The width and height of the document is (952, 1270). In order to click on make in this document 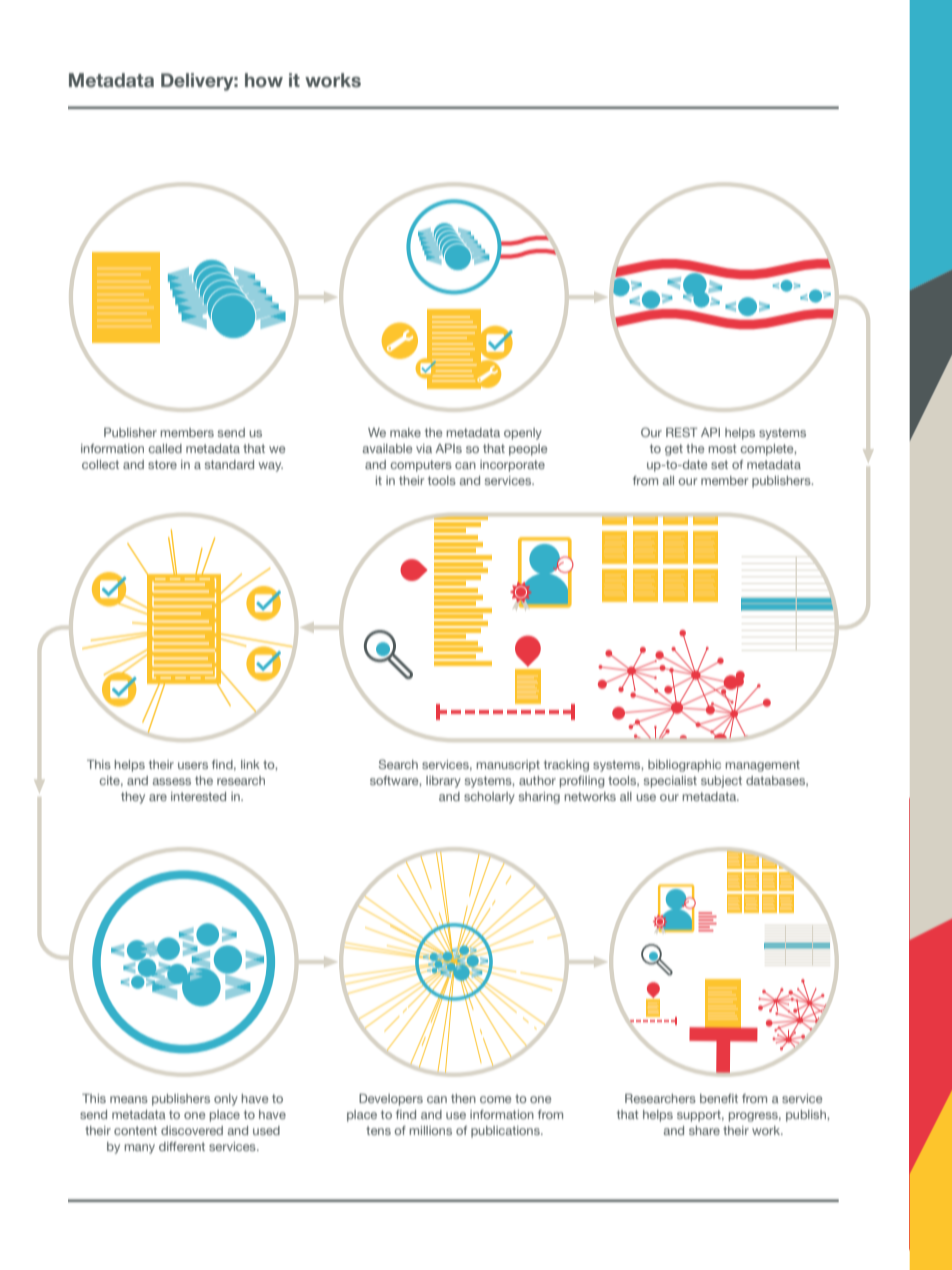, I will do `click(405, 432)`.
